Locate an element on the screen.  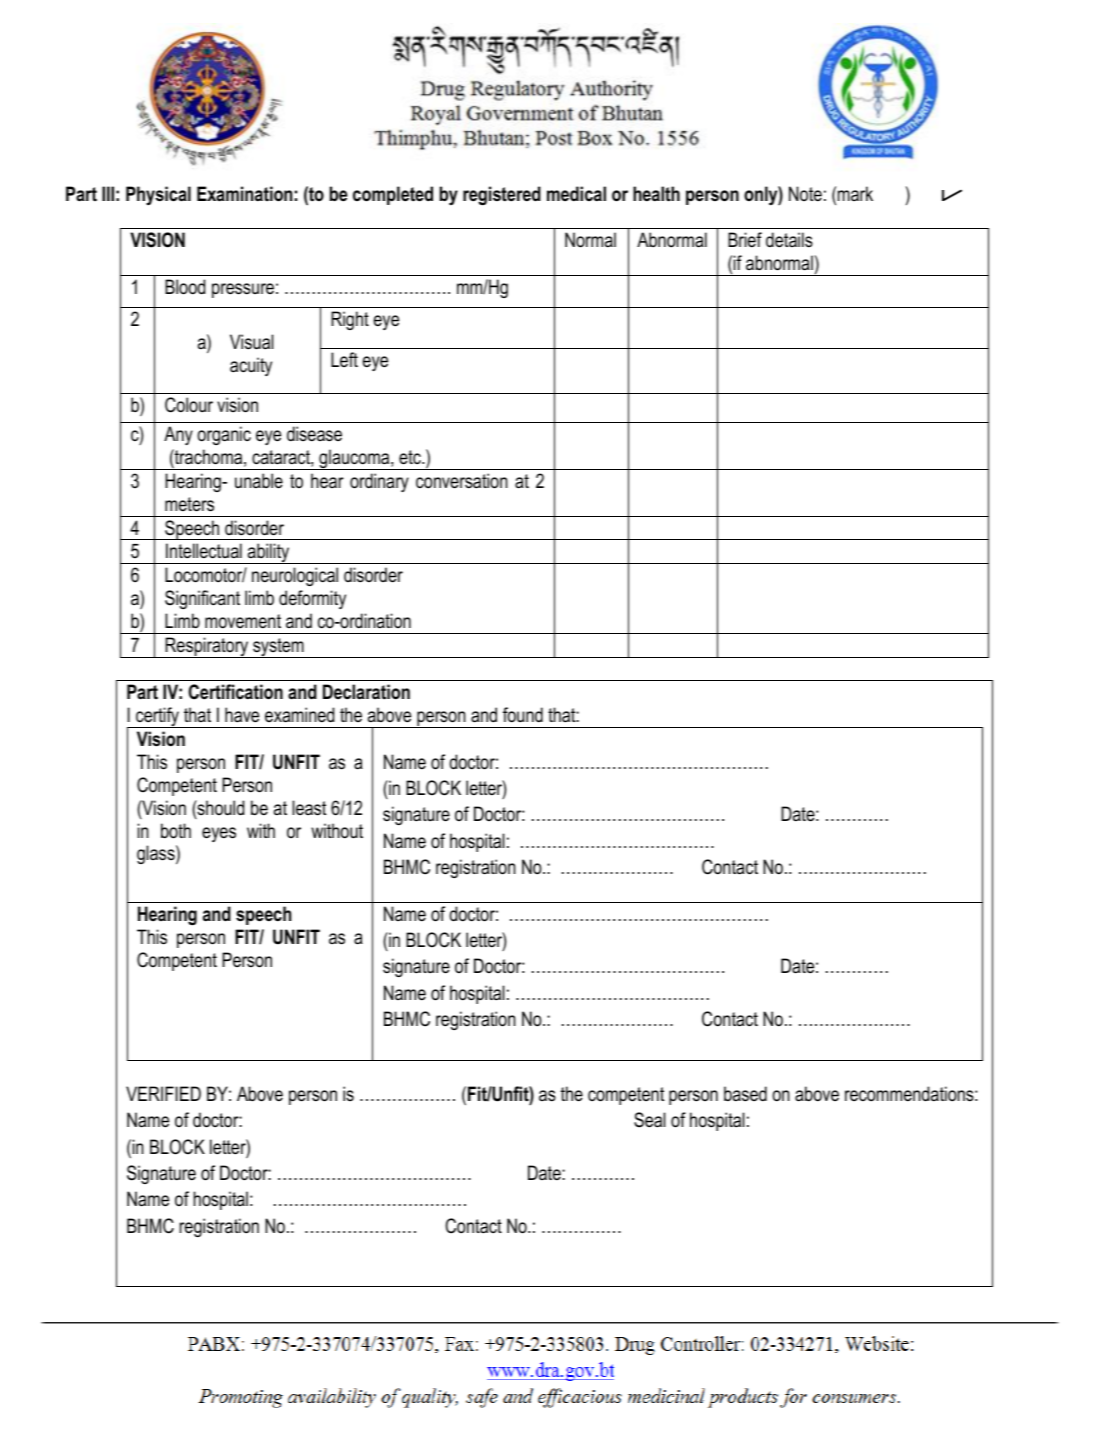
conversation is located at coordinates (462, 481).
